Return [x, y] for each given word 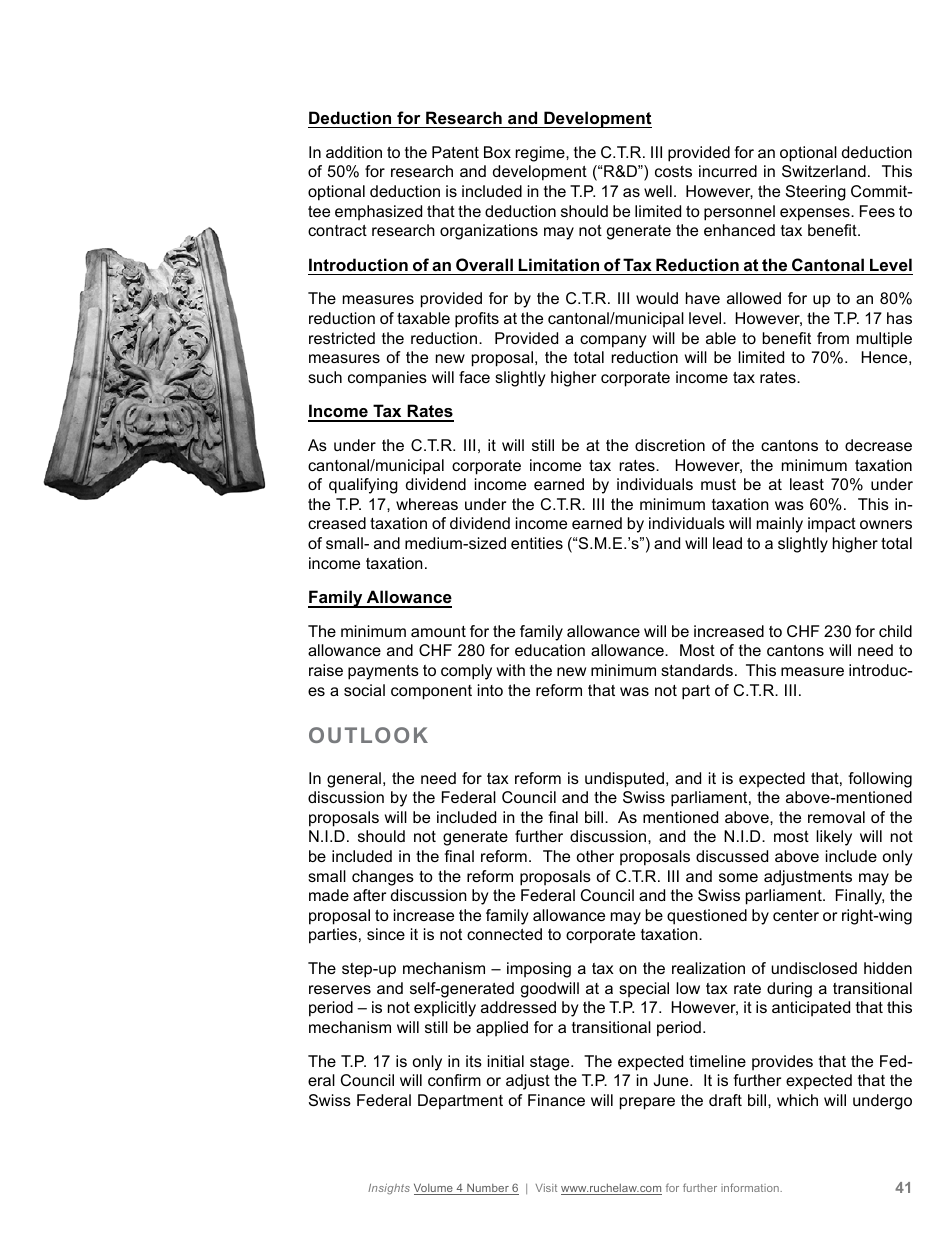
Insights [389, 1189]
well [658, 191]
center [796, 915]
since [386, 934]
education [550, 650]
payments [383, 672]
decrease [878, 445]
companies [387, 379]
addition [354, 152]
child [895, 631]
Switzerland [824, 171]
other [595, 856]
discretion [670, 445]
